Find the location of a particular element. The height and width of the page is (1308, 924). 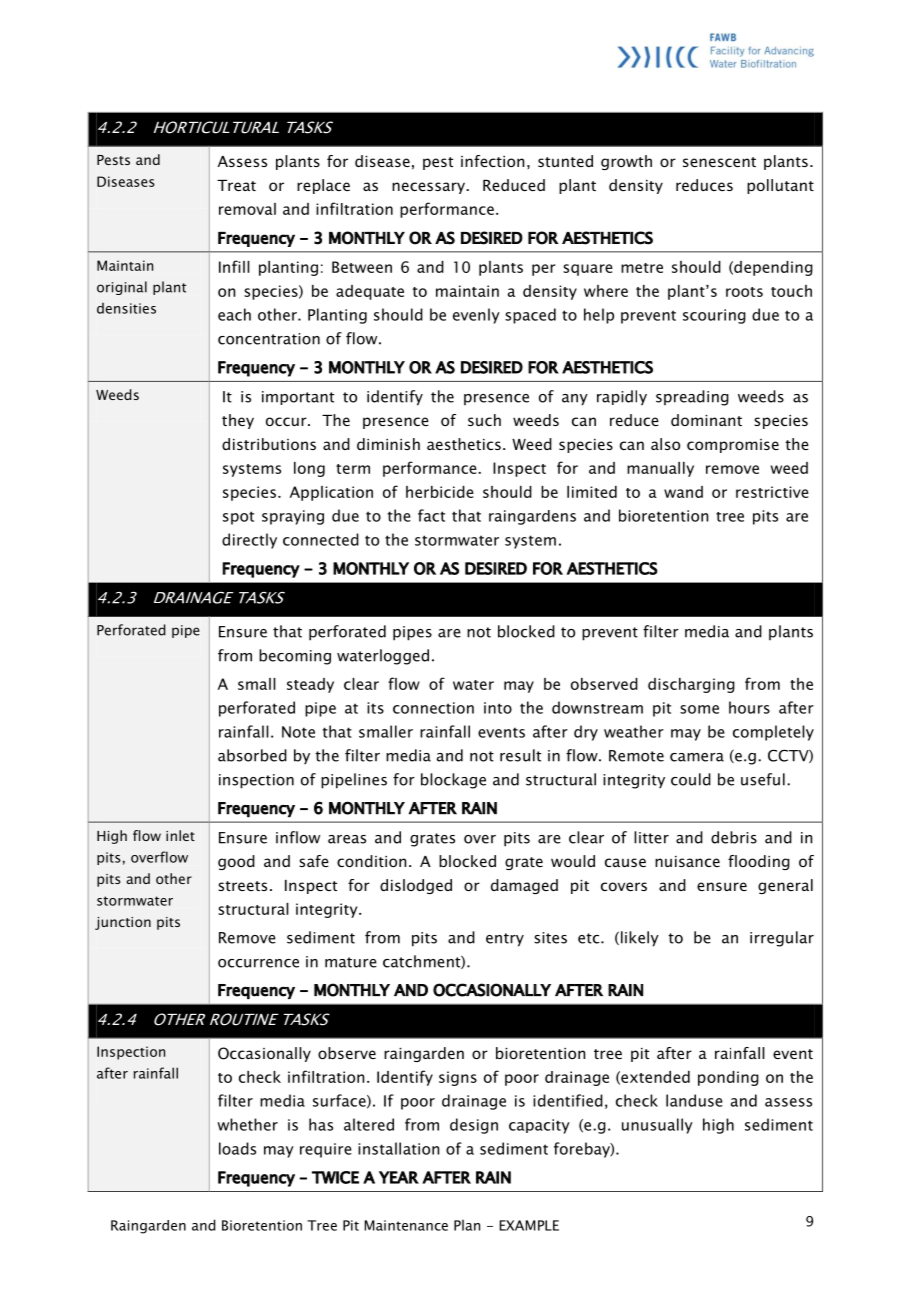

entry is located at coordinates (505, 940).
